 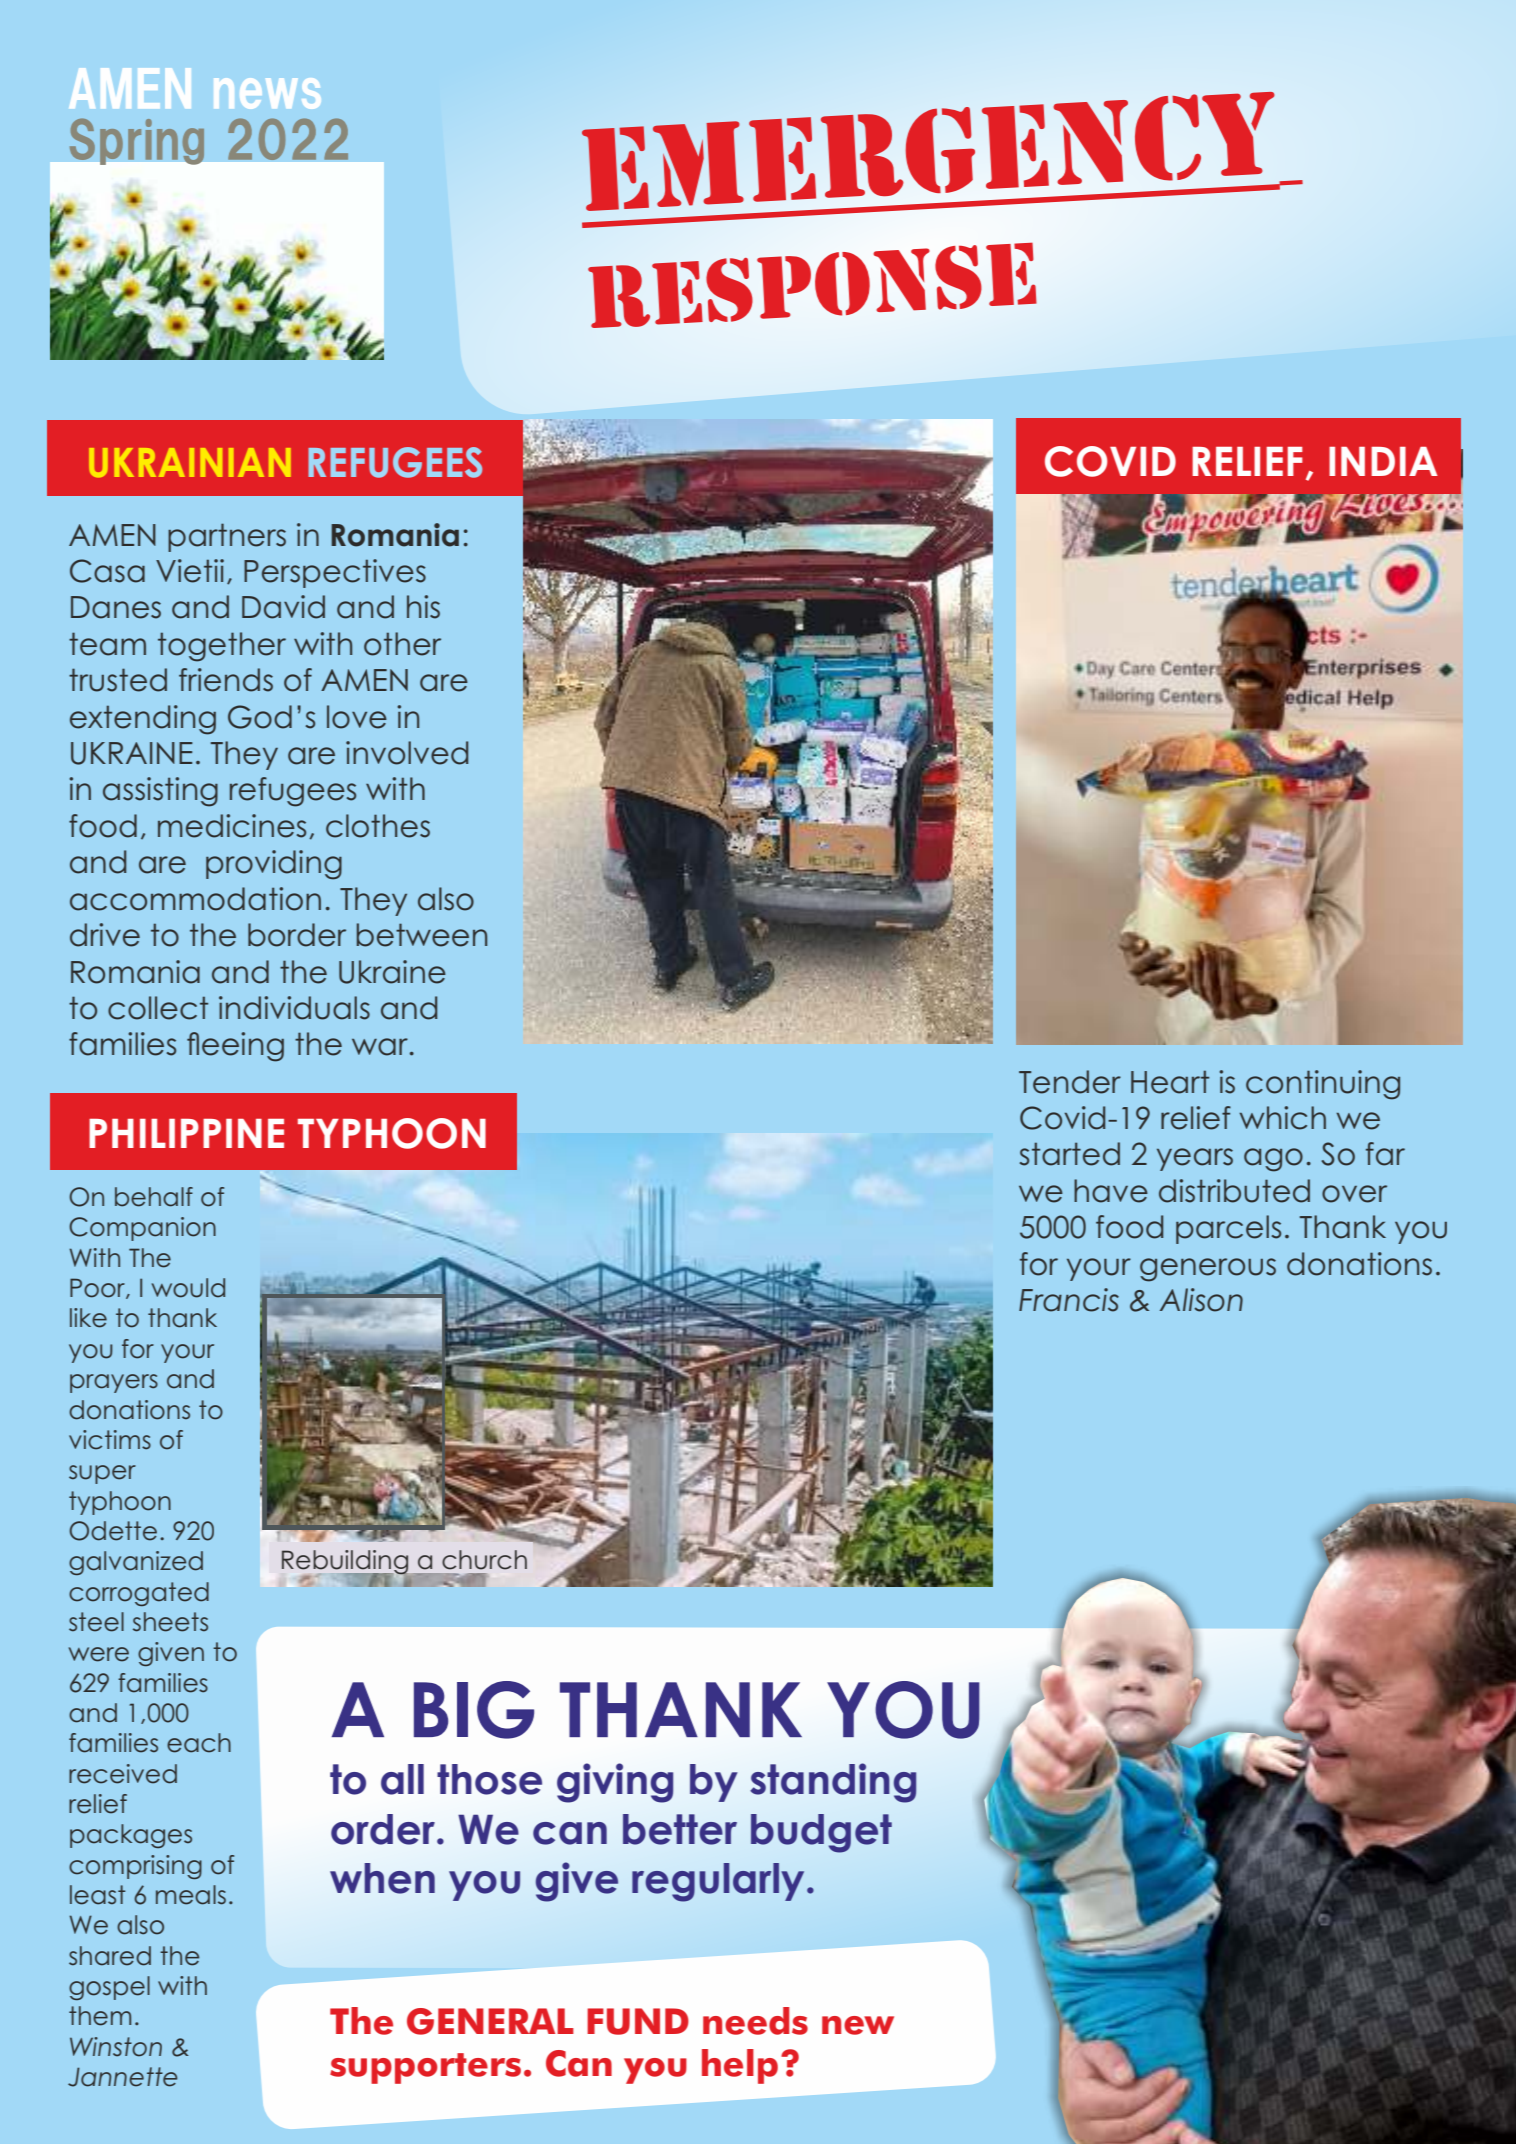 What do you see at coordinates (1383, 461) in the page?
I see `INDIA` at bounding box center [1383, 461].
